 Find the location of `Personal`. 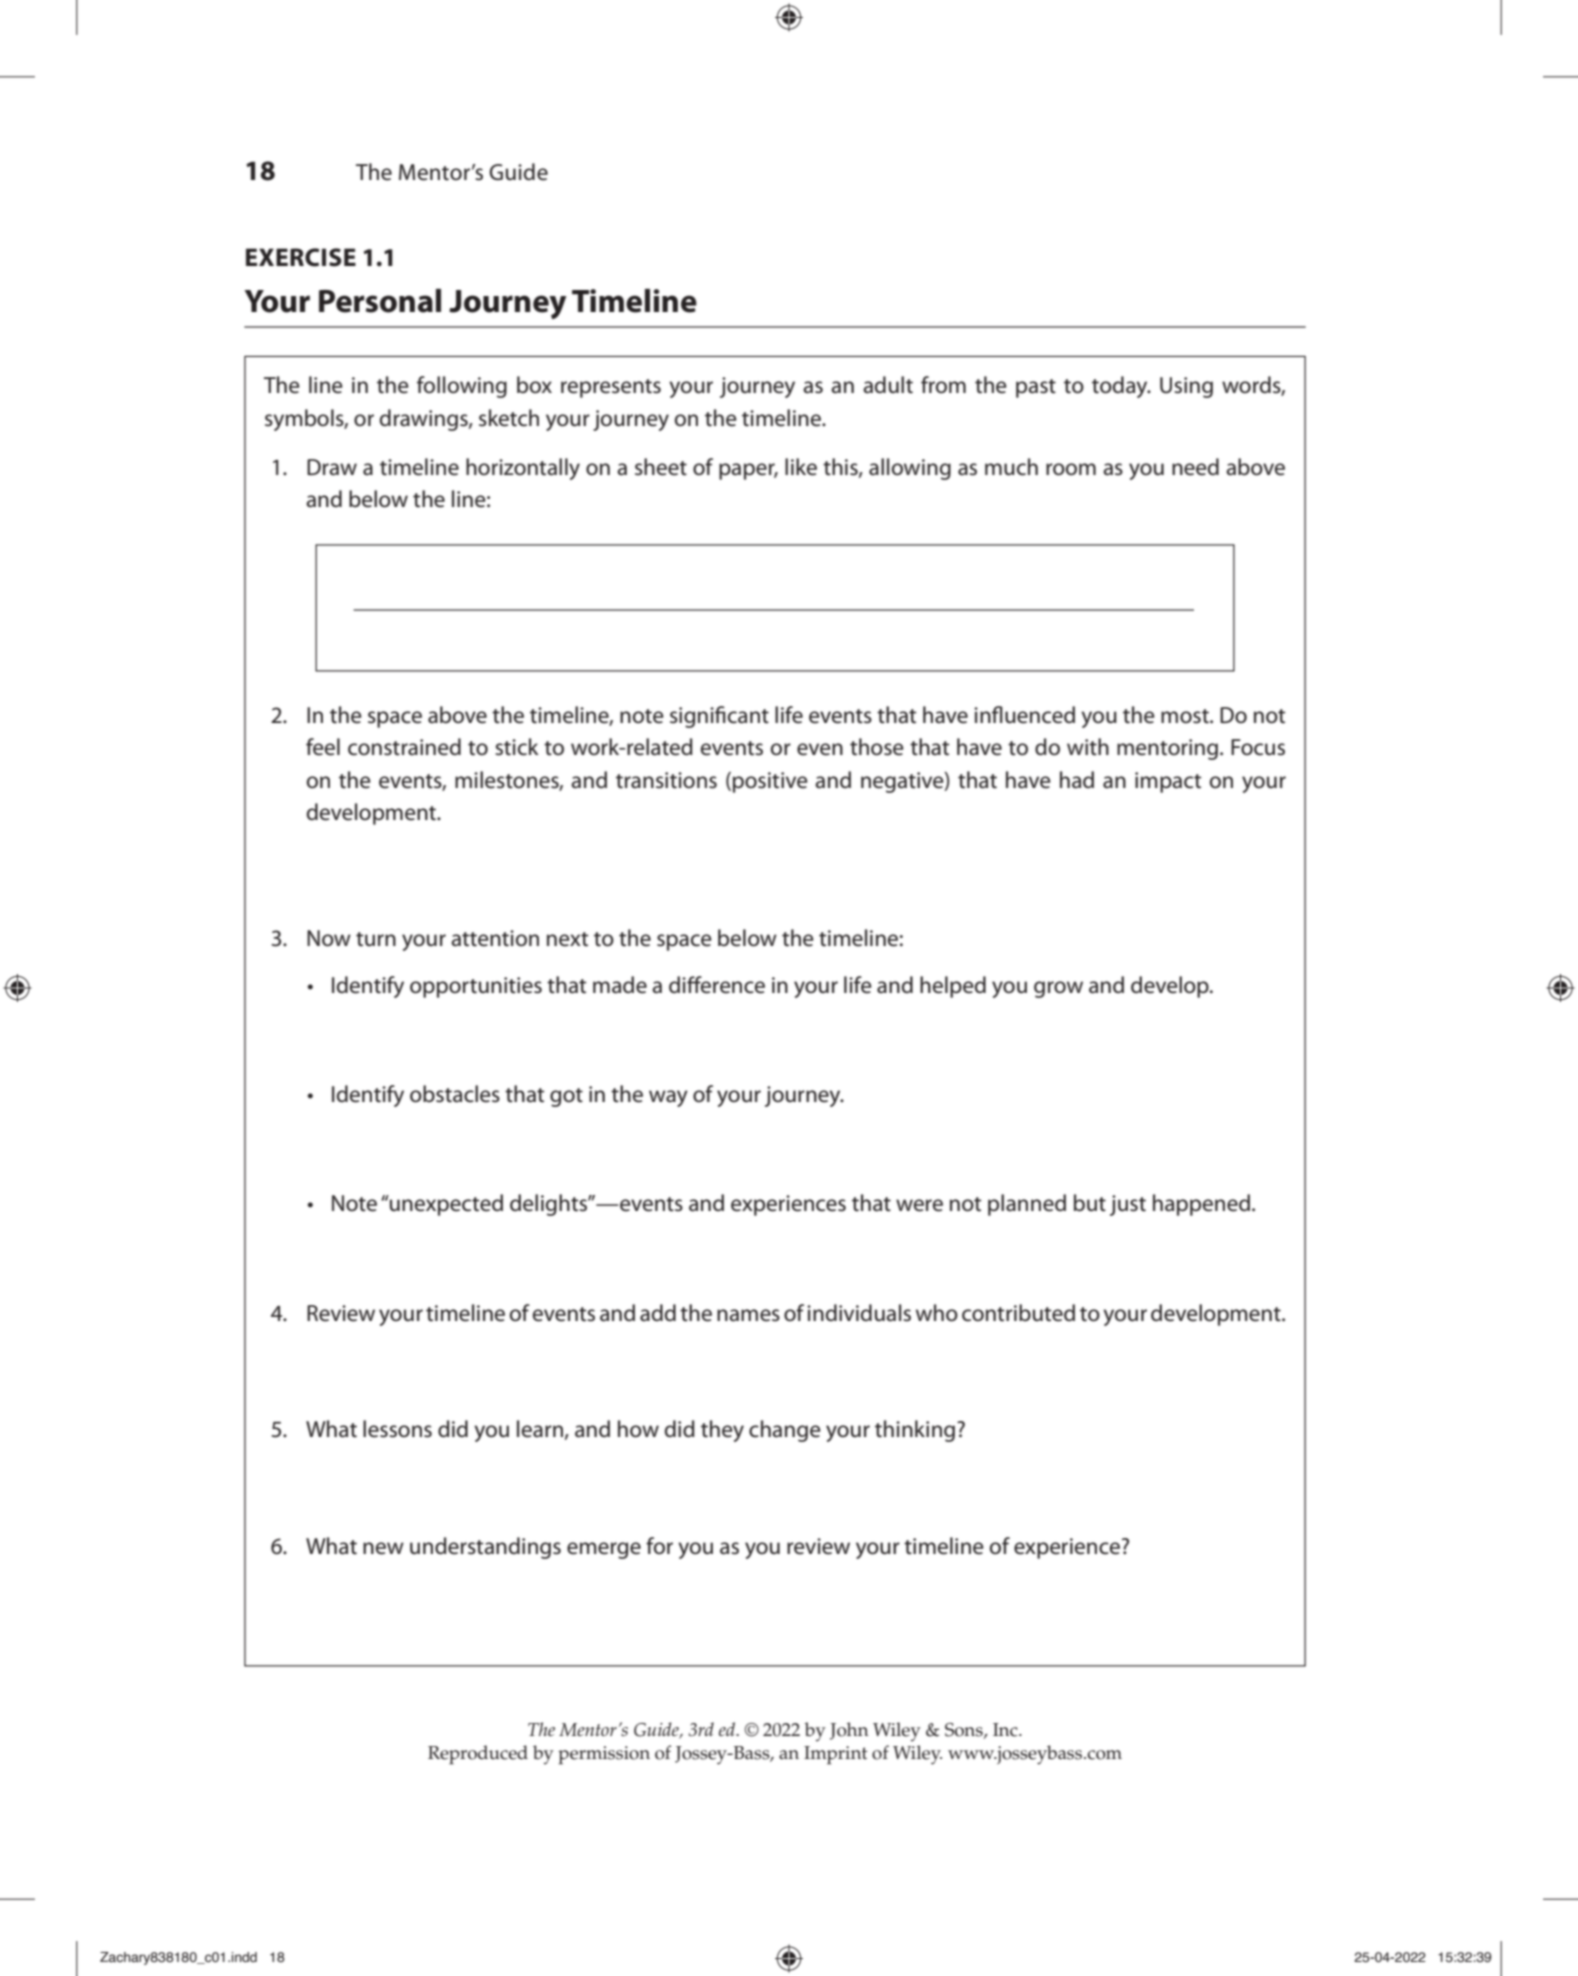

Personal is located at coordinates (380, 301).
